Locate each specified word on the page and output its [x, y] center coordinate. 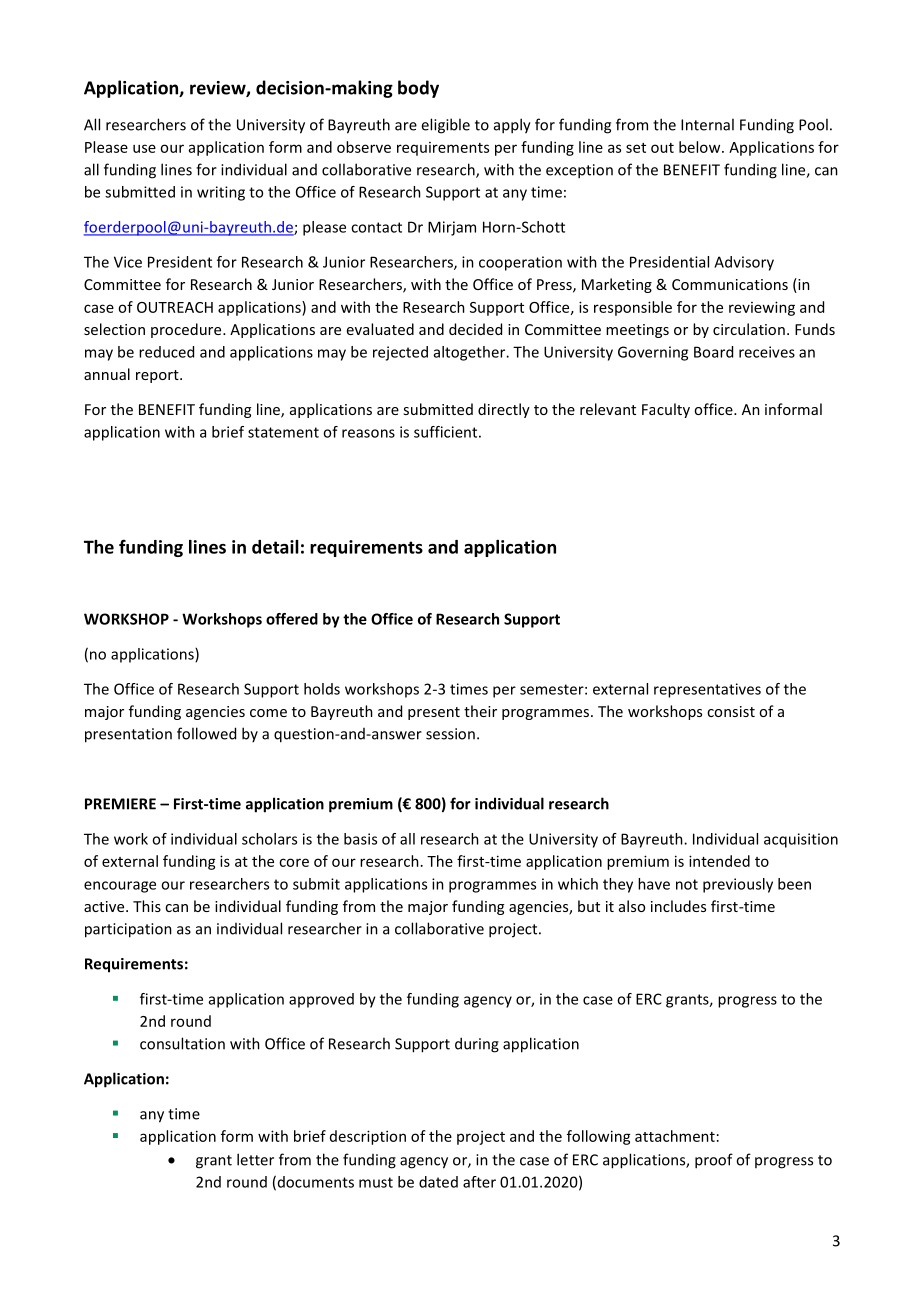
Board [713, 352]
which [578, 884]
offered [292, 619]
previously [738, 885]
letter [255, 1159]
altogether [471, 353]
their [480, 711]
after [479, 1182]
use [144, 148]
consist [731, 711]
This [147, 906]
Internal [707, 124]
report [158, 376]
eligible [445, 126]
